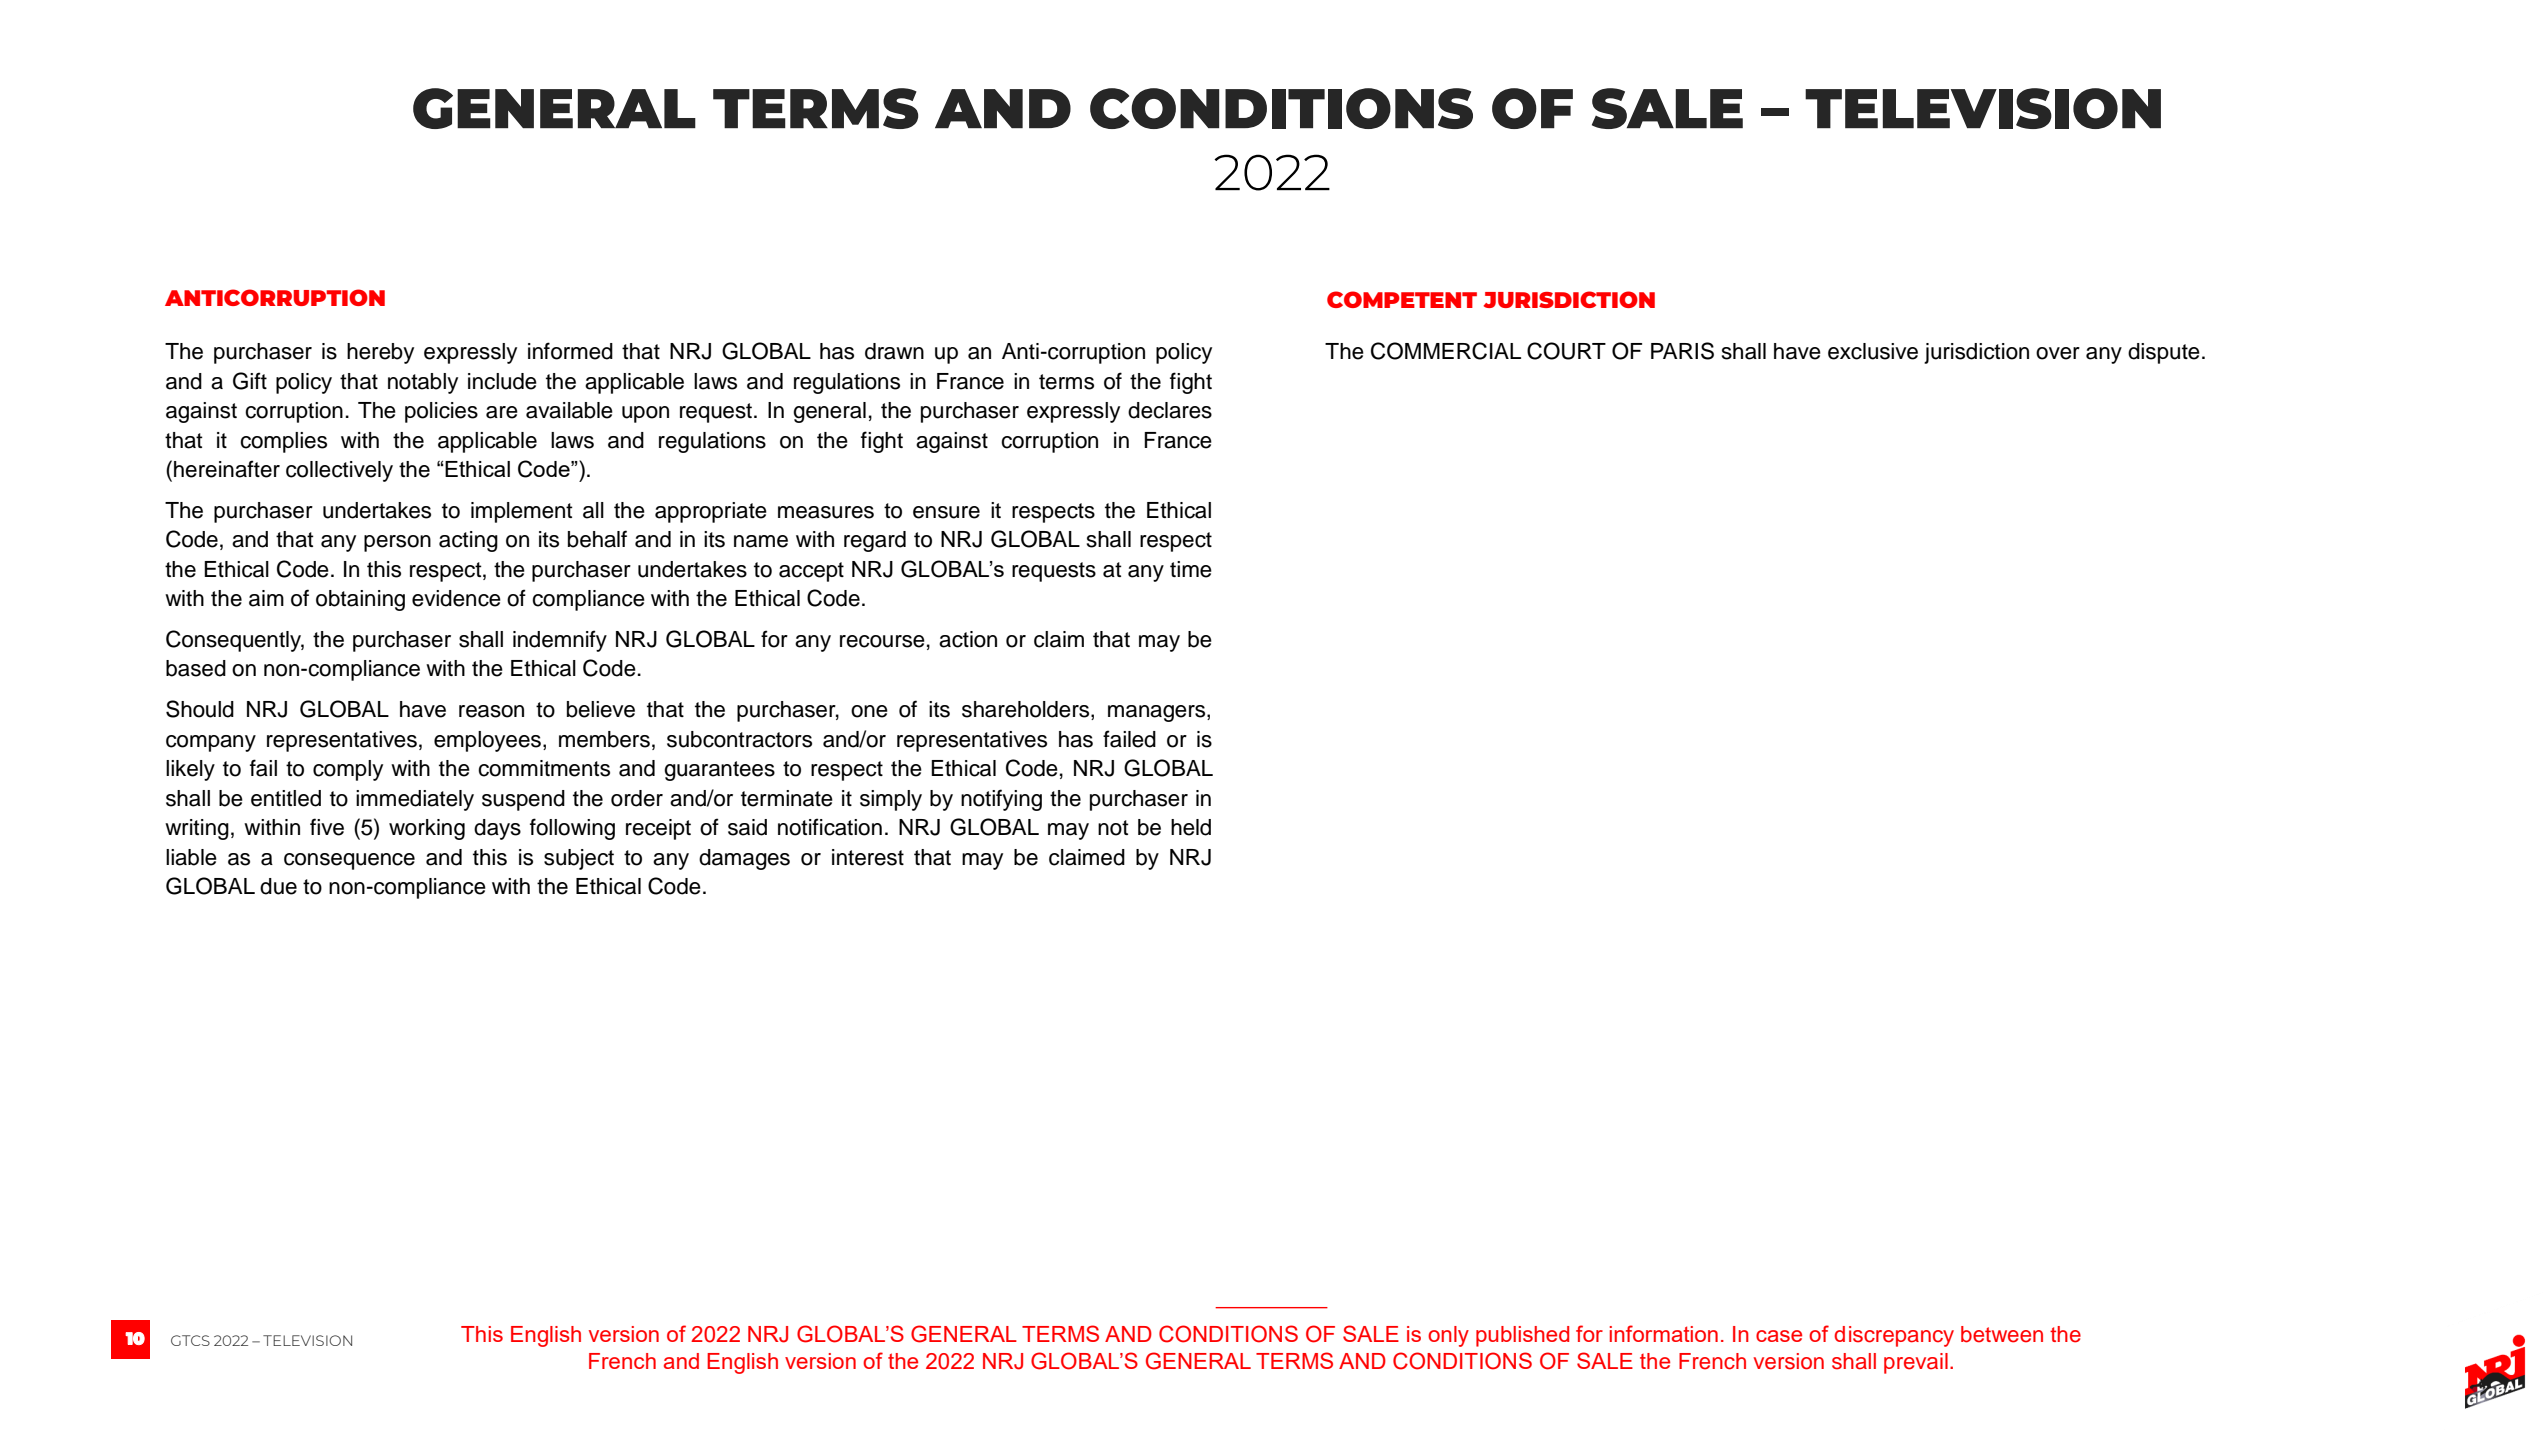 This image has width=2543, height=1430. Describe the element at coordinates (1402, 299) in the image. I see `COMPETENT` at that location.
